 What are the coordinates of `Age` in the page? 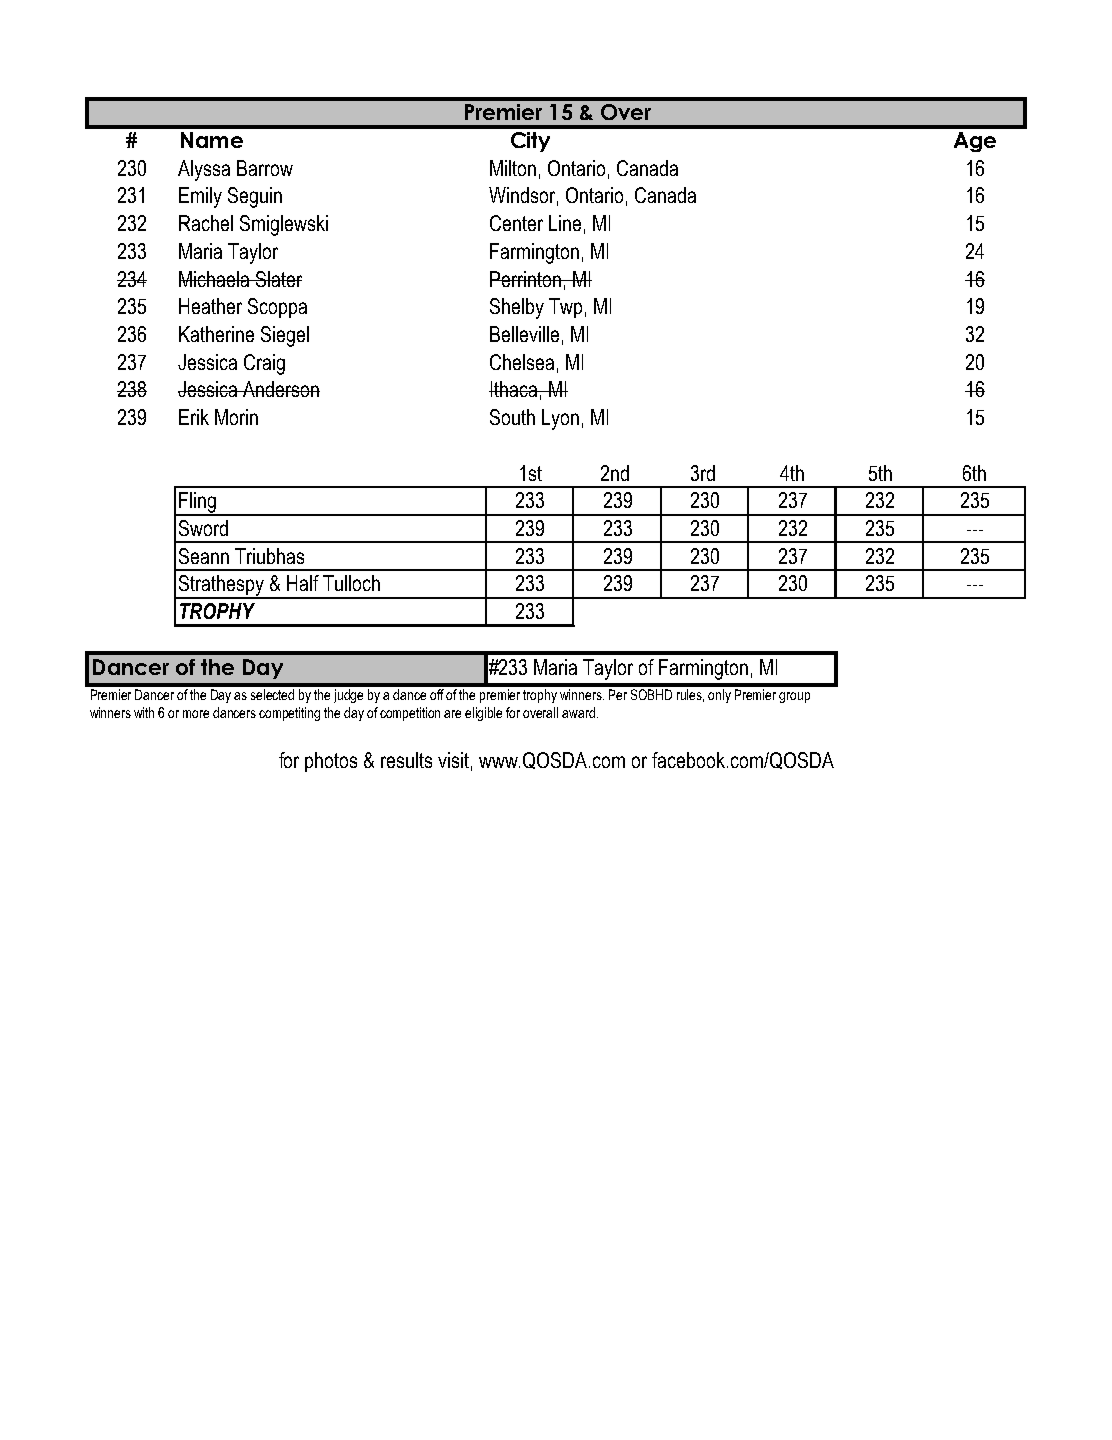 It's located at (975, 142).
